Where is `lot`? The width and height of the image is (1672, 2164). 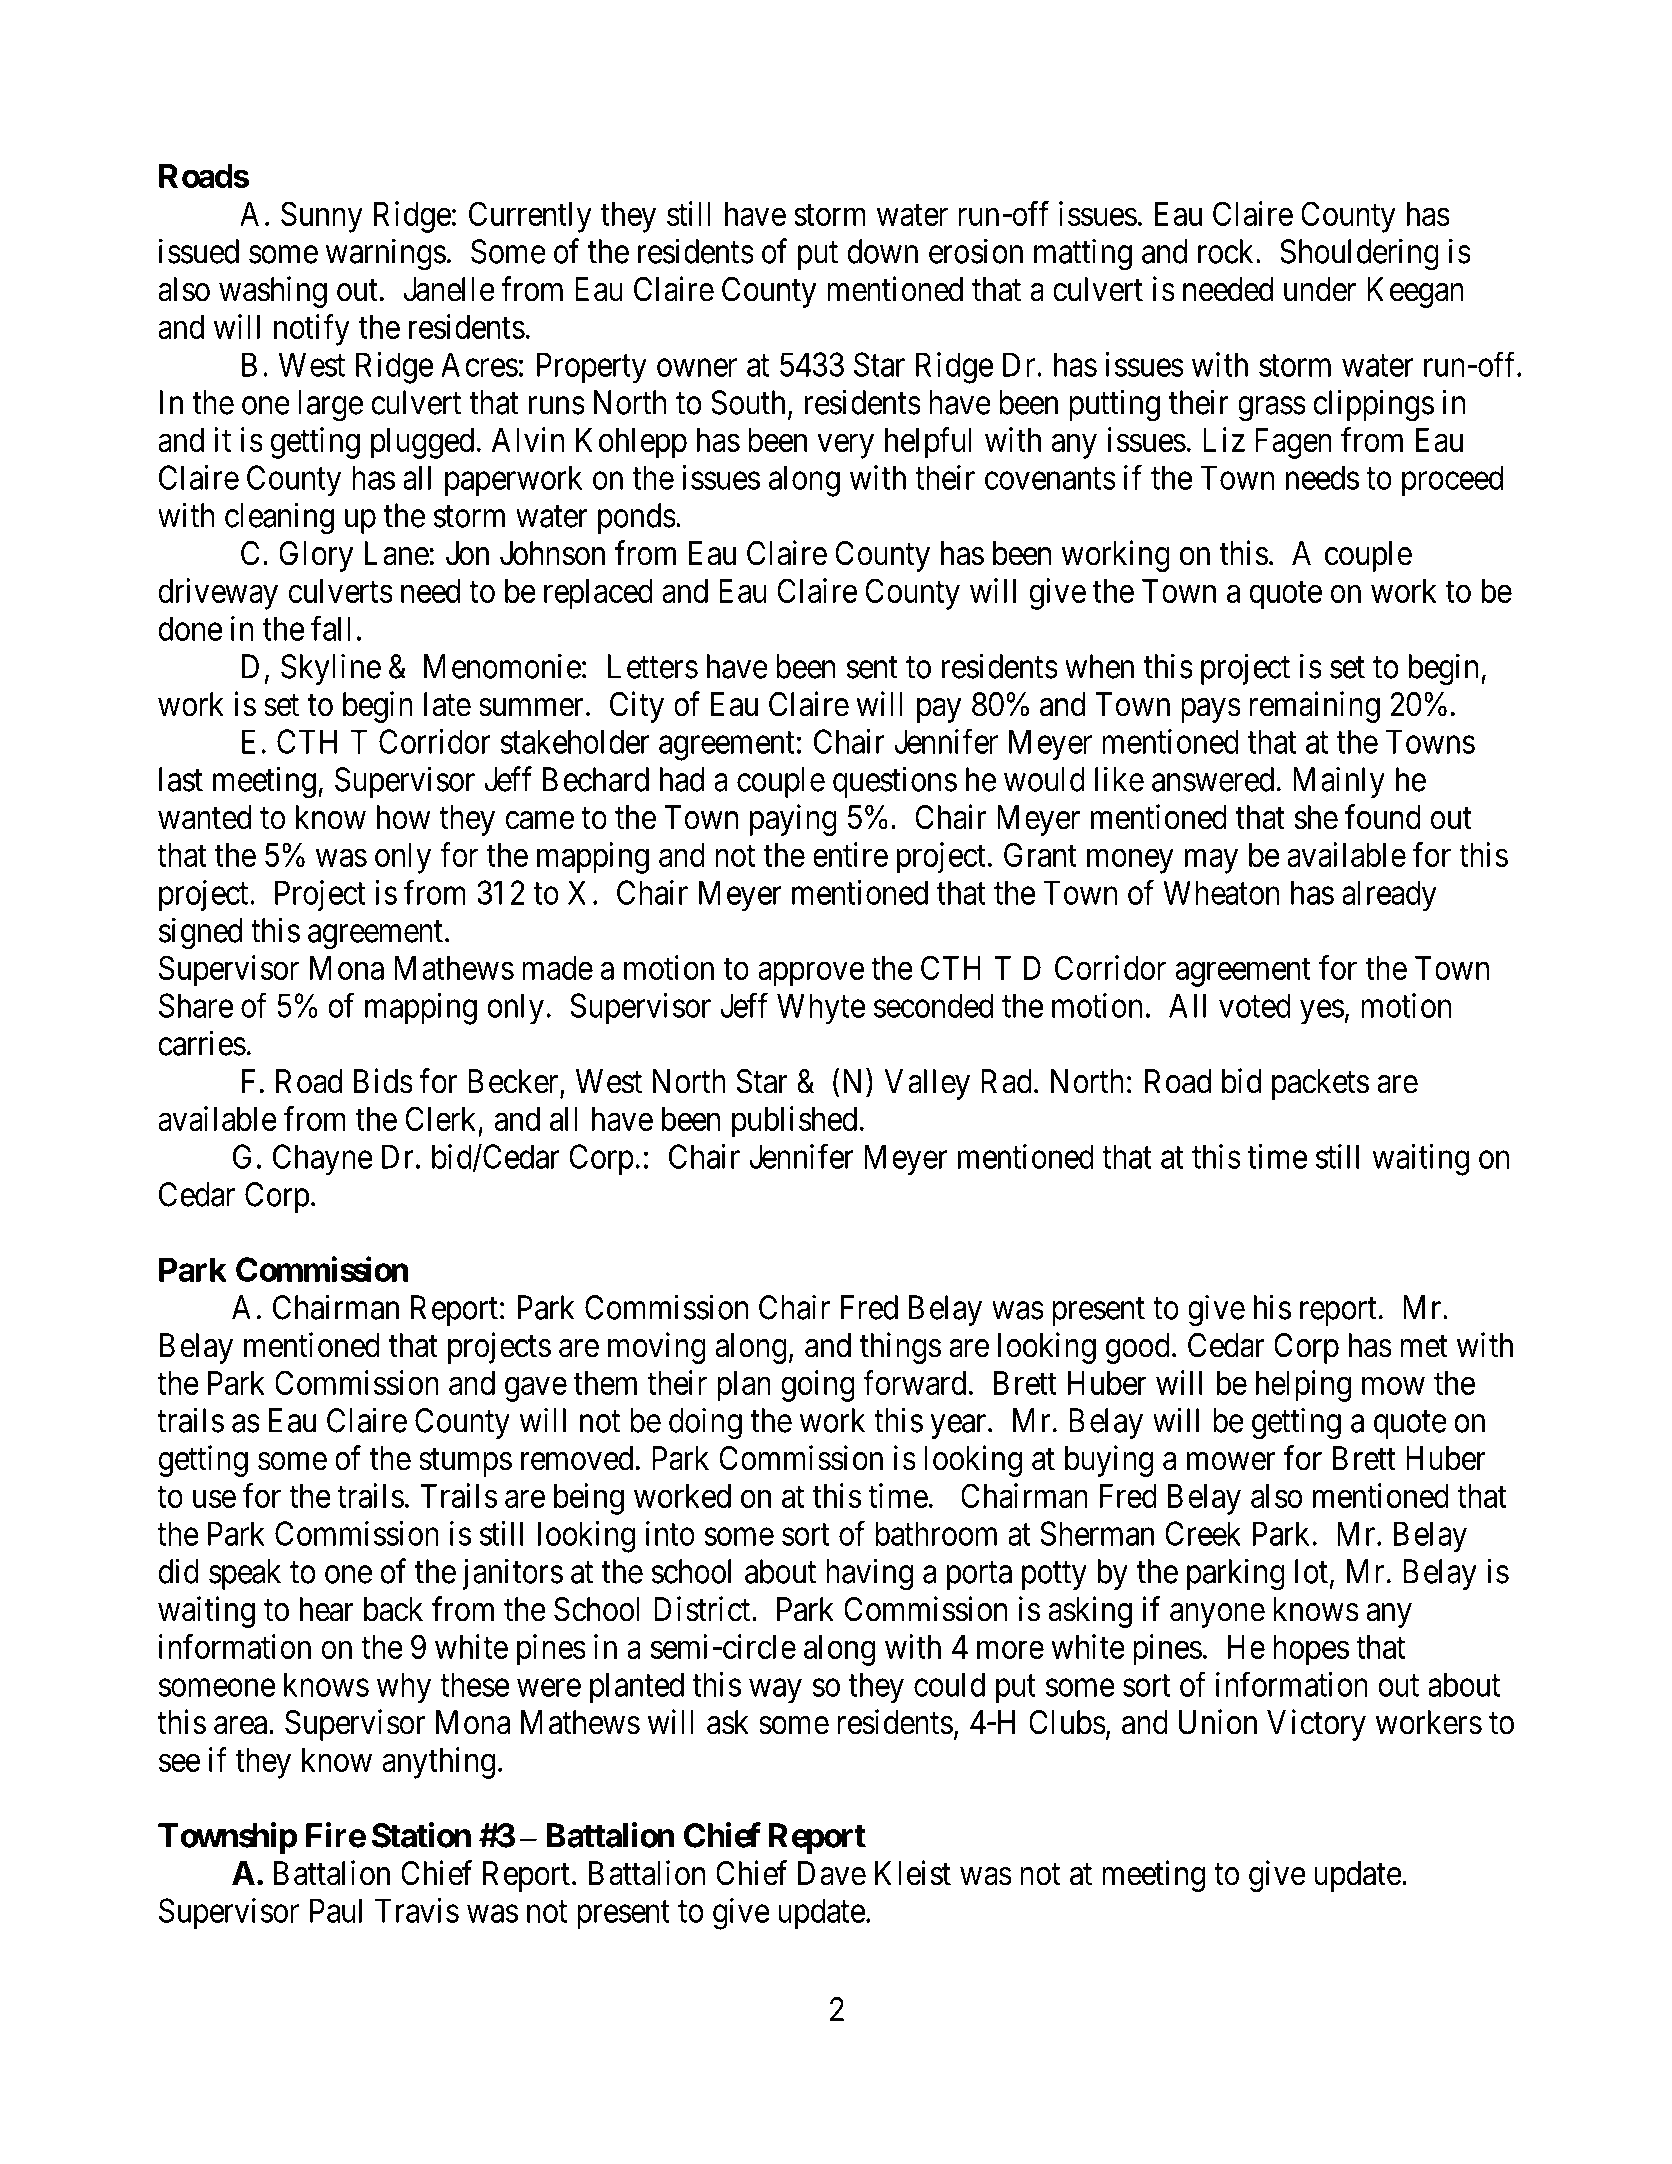
lot is located at coordinates (1311, 1571).
